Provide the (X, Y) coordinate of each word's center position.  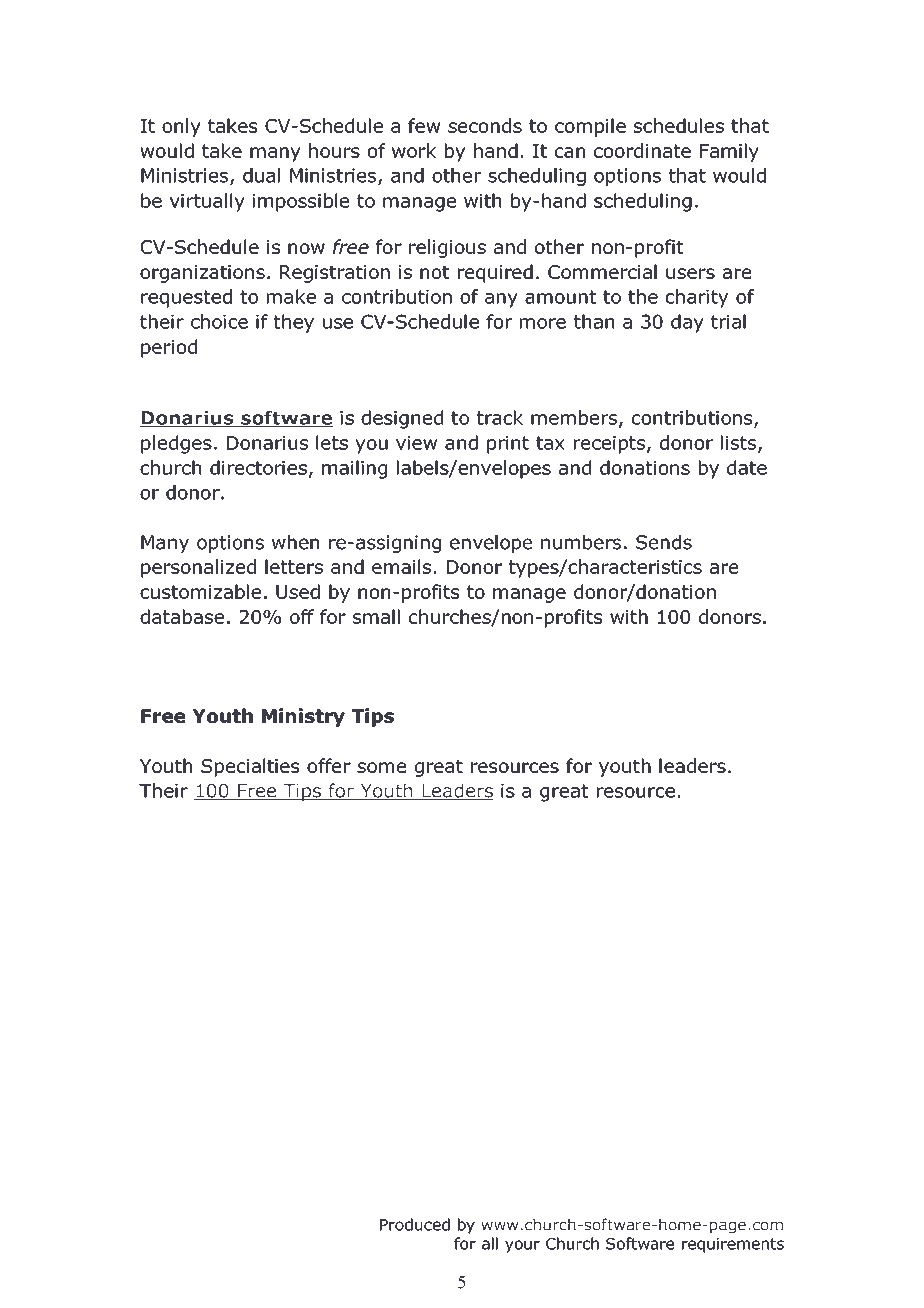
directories (258, 467)
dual (261, 175)
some (381, 767)
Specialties (250, 767)
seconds (485, 125)
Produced (415, 1224)
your (522, 1246)
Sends (664, 542)
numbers (581, 542)
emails (401, 566)
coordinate (642, 150)
